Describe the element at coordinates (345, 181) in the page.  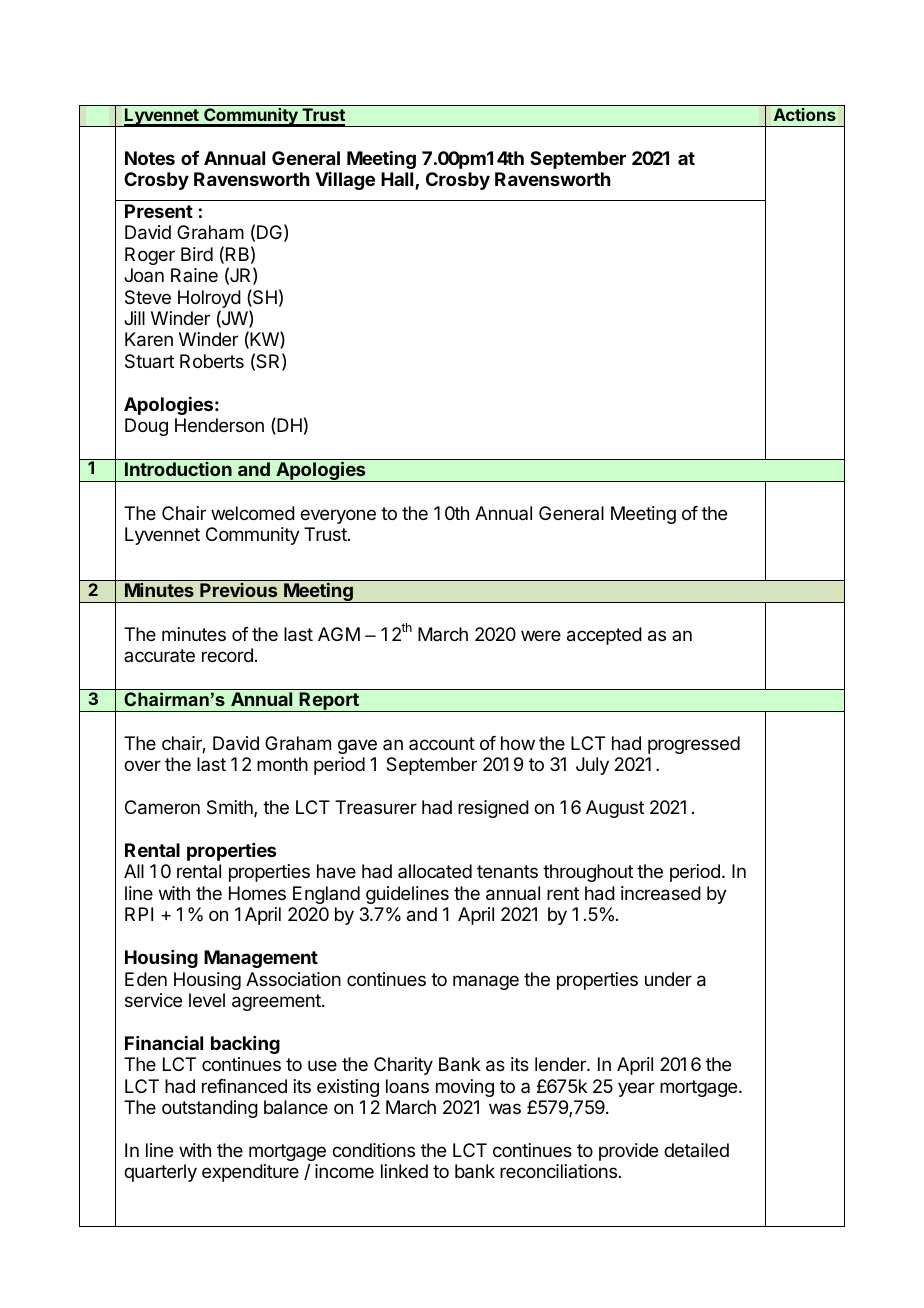
I see `Village` at that location.
